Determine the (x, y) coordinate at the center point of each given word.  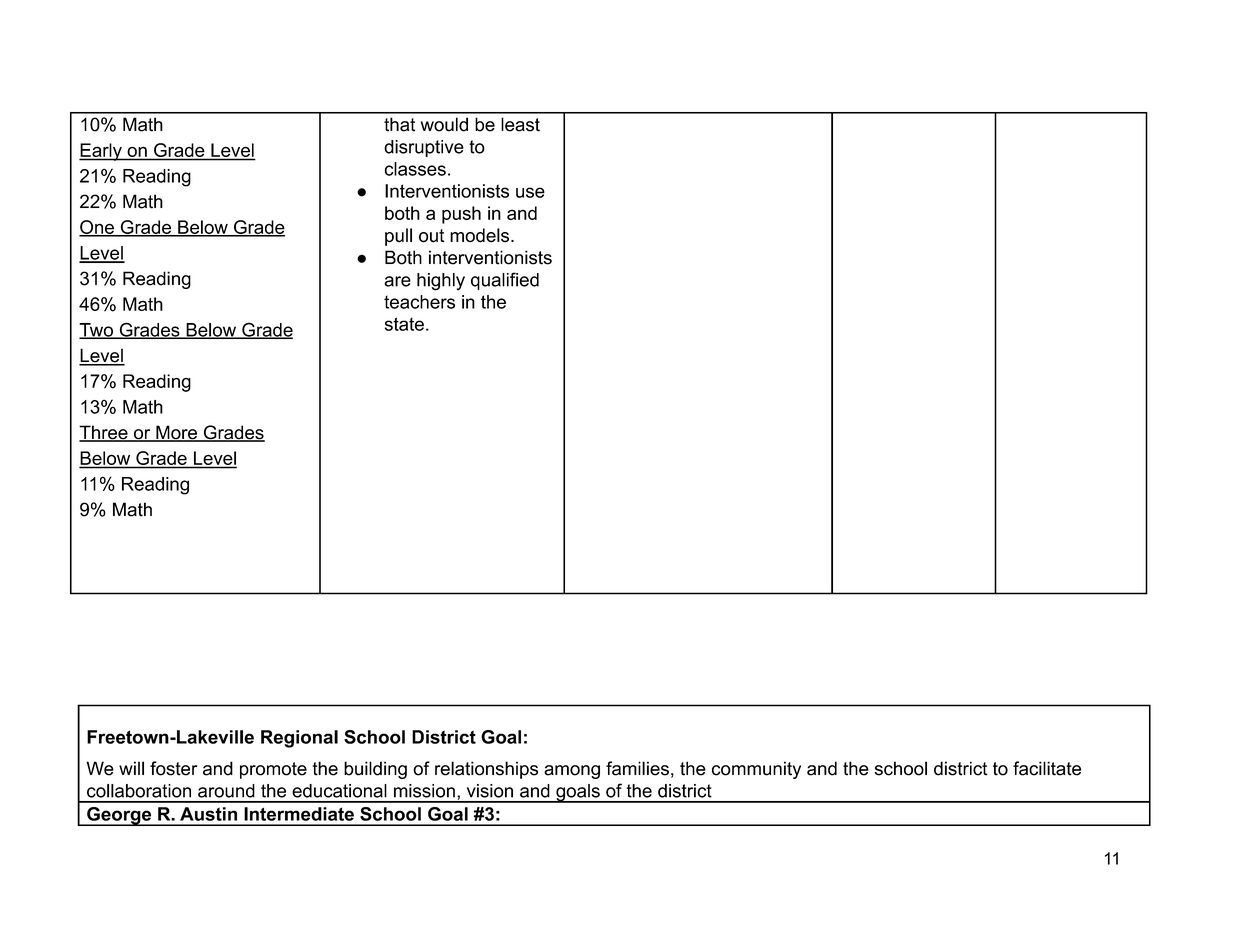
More (176, 433)
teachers (419, 302)
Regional (299, 739)
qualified (505, 281)
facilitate (1047, 768)
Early (101, 152)
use (530, 192)
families (637, 768)
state (404, 324)
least (520, 124)
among (572, 772)
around (226, 791)
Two (97, 331)
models (479, 235)
